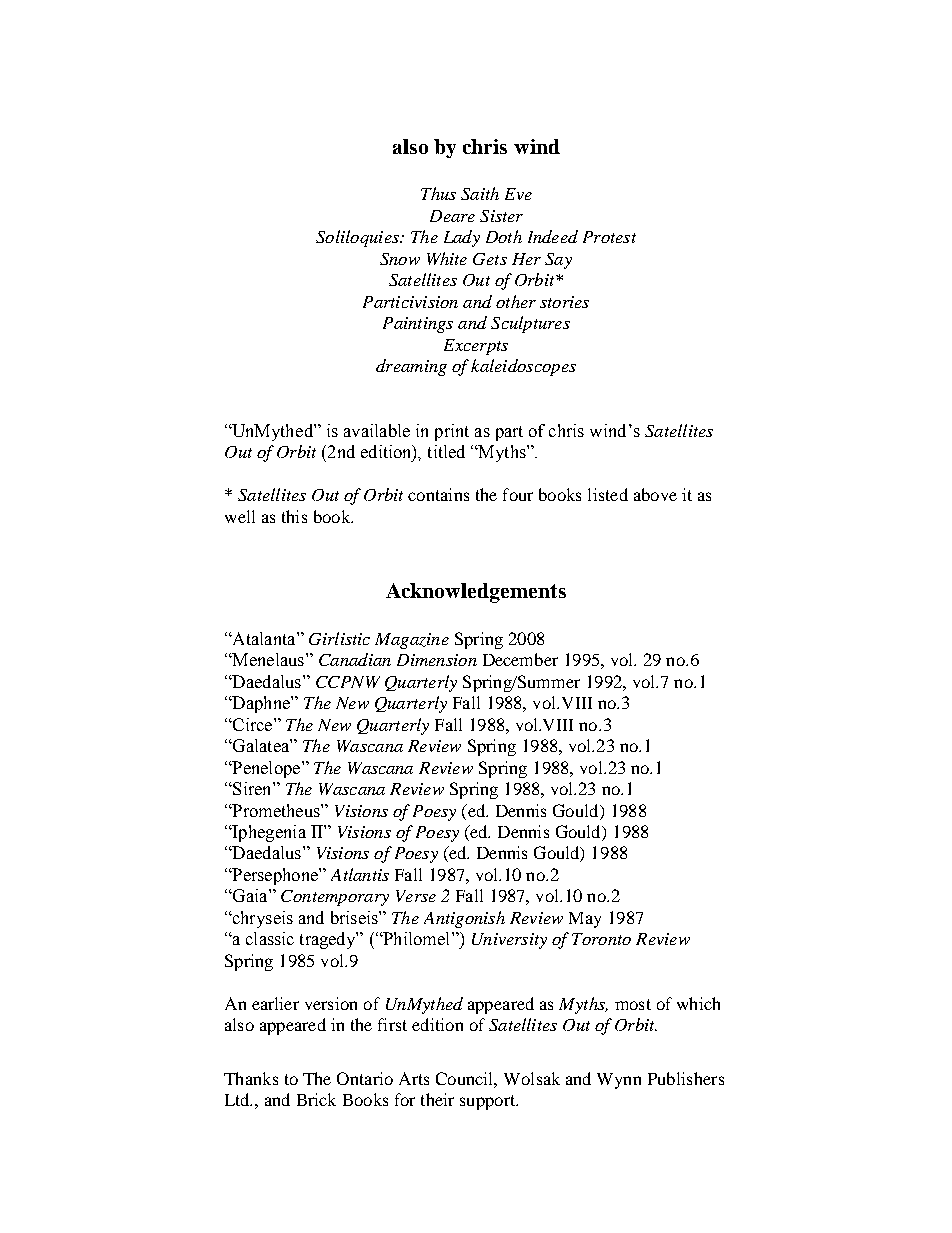  What do you see at coordinates (462, 238) in the page?
I see `Lady` at bounding box center [462, 238].
